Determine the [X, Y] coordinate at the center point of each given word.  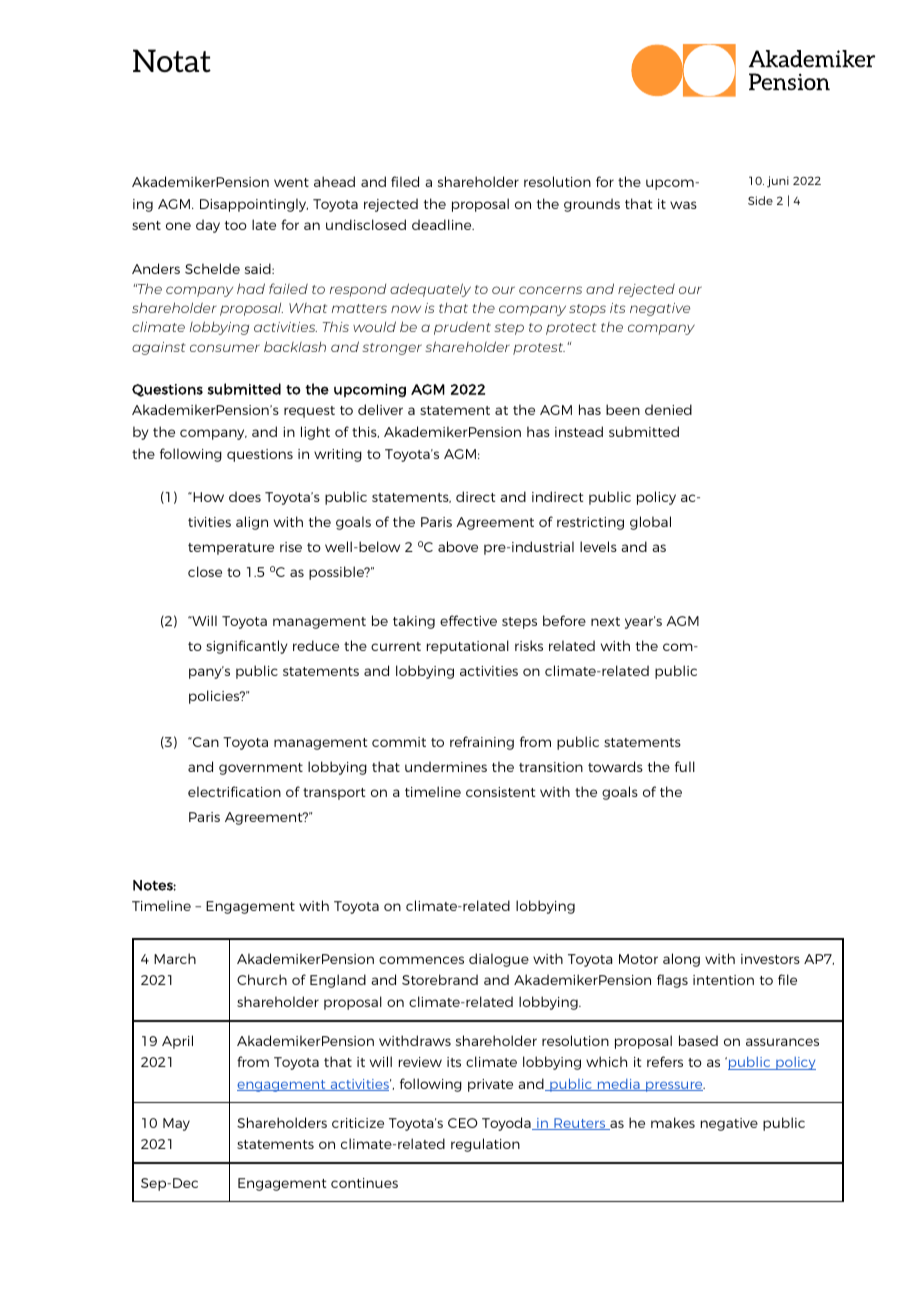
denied [668, 409]
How [207, 497]
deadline [443, 224]
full [685, 766]
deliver [380, 409]
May [176, 1124]
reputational [468, 647]
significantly [247, 647]
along [681, 960]
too [236, 225]
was [683, 205]
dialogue [499, 960]
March [175, 958]
